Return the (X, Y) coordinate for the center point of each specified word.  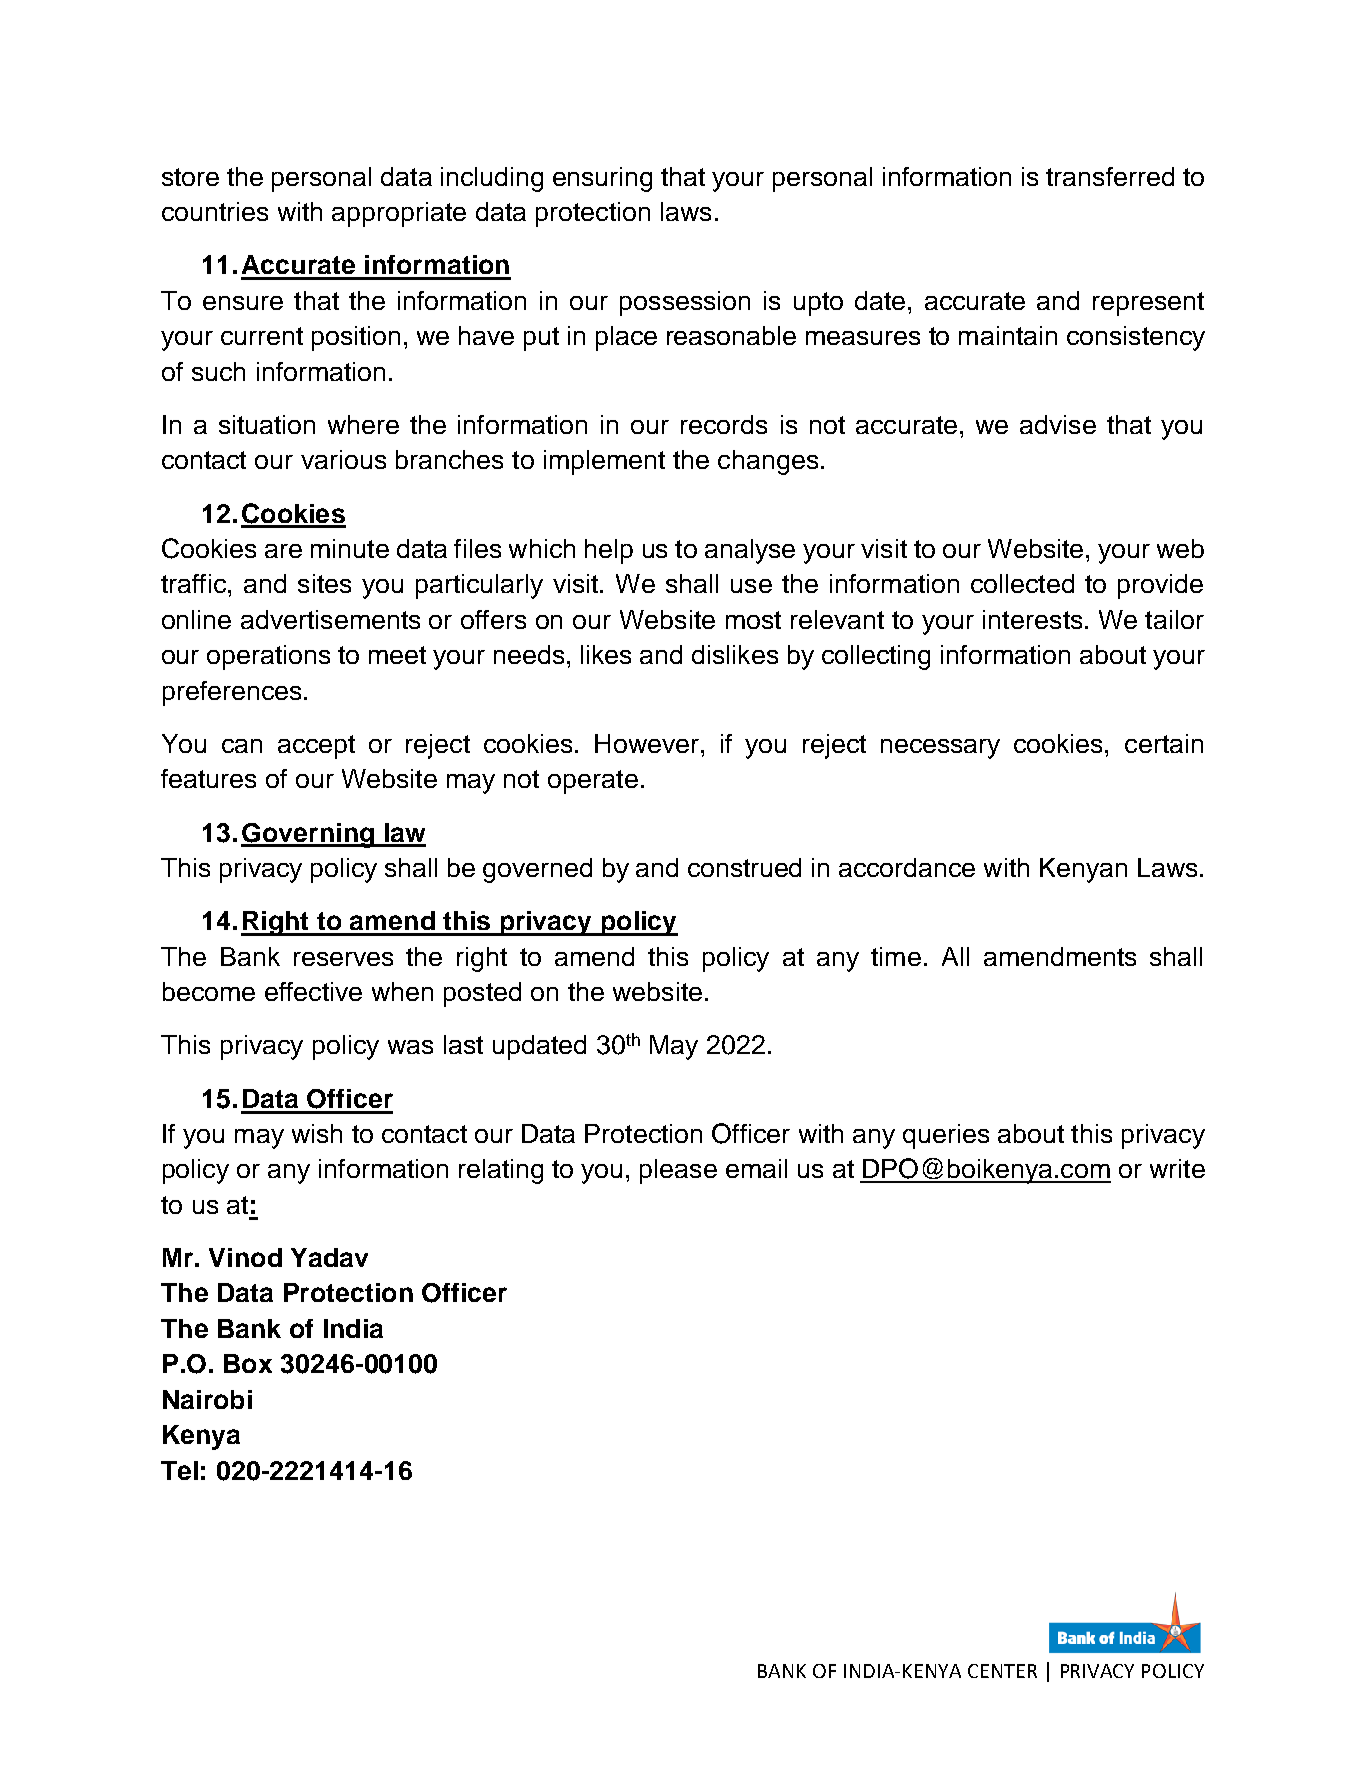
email (756, 1168)
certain (1164, 743)
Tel (179, 1470)
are (283, 551)
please (678, 1171)
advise (1058, 424)
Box (248, 1363)
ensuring (602, 179)
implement (604, 462)
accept (316, 747)
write (1177, 1168)
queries (946, 1136)
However (648, 743)
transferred (1110, 176)
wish (317, 1133)
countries (215, 211)
